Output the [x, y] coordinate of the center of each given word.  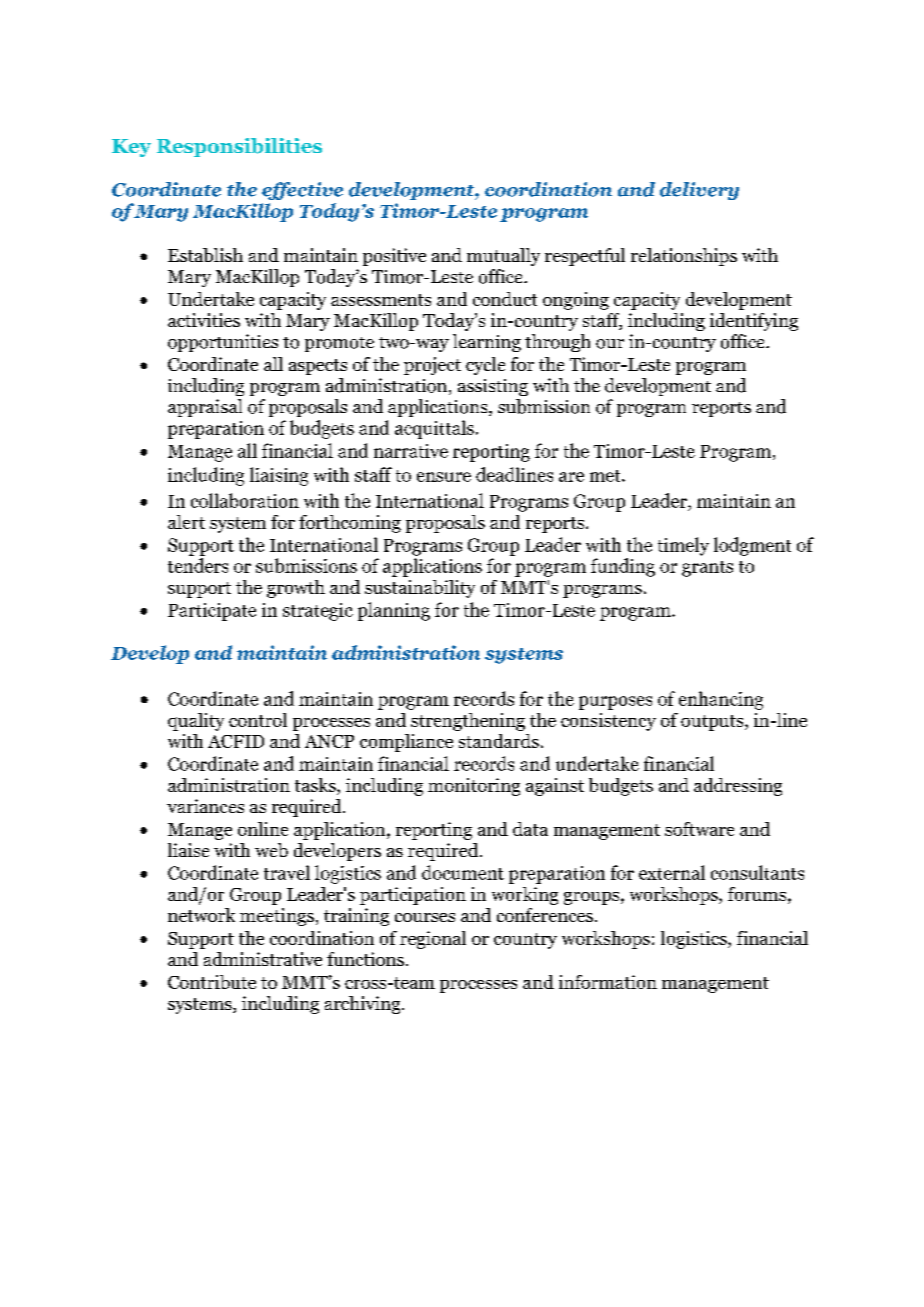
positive [394, 257]
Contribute [212, 982]
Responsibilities [239, 147]
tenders [198, 565]
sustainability [420, 589]
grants [707, 569]
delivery [699, 191]
